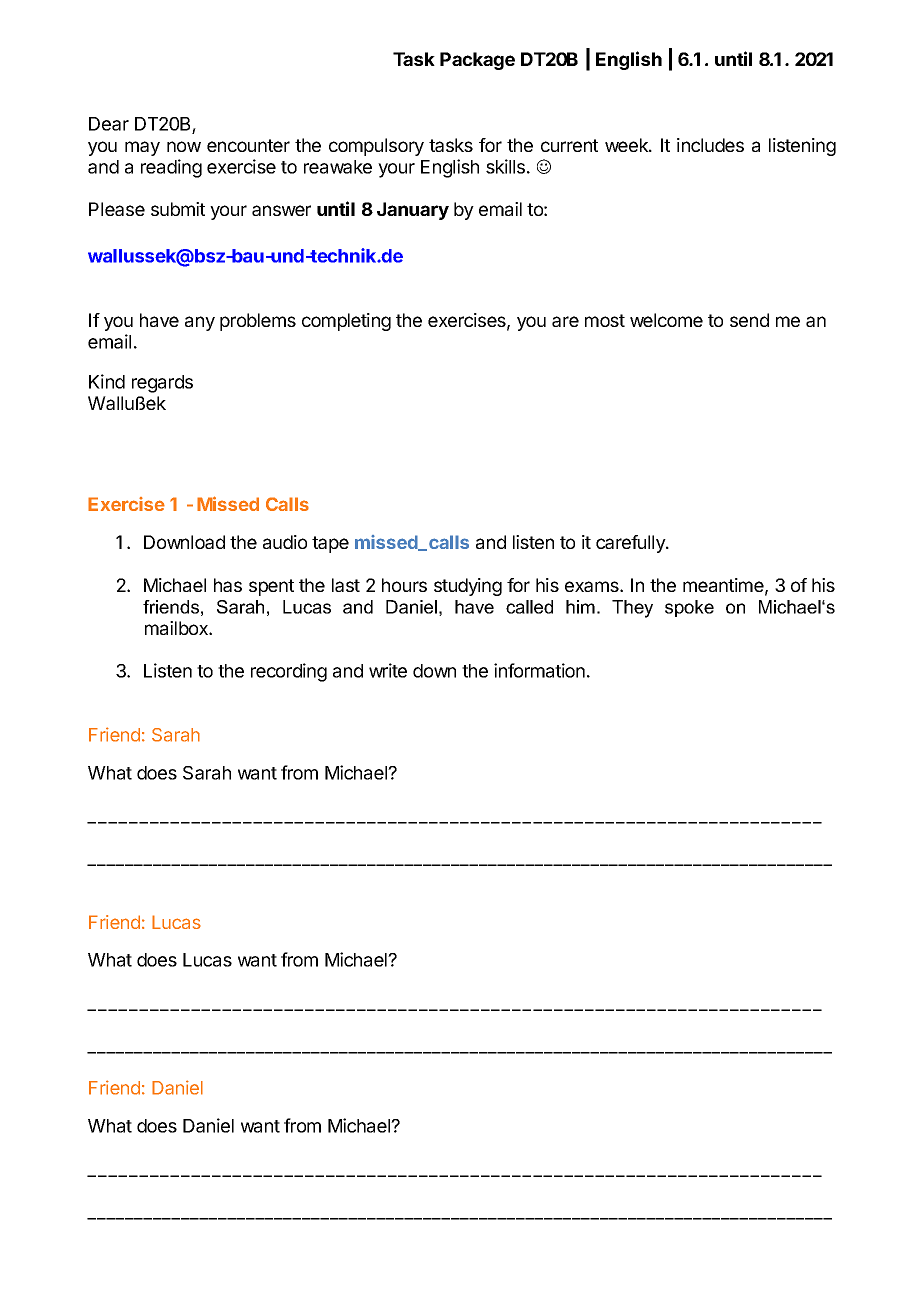 The width and height of the image is (924, 1308). I want to click on January, so click(413, 211).
